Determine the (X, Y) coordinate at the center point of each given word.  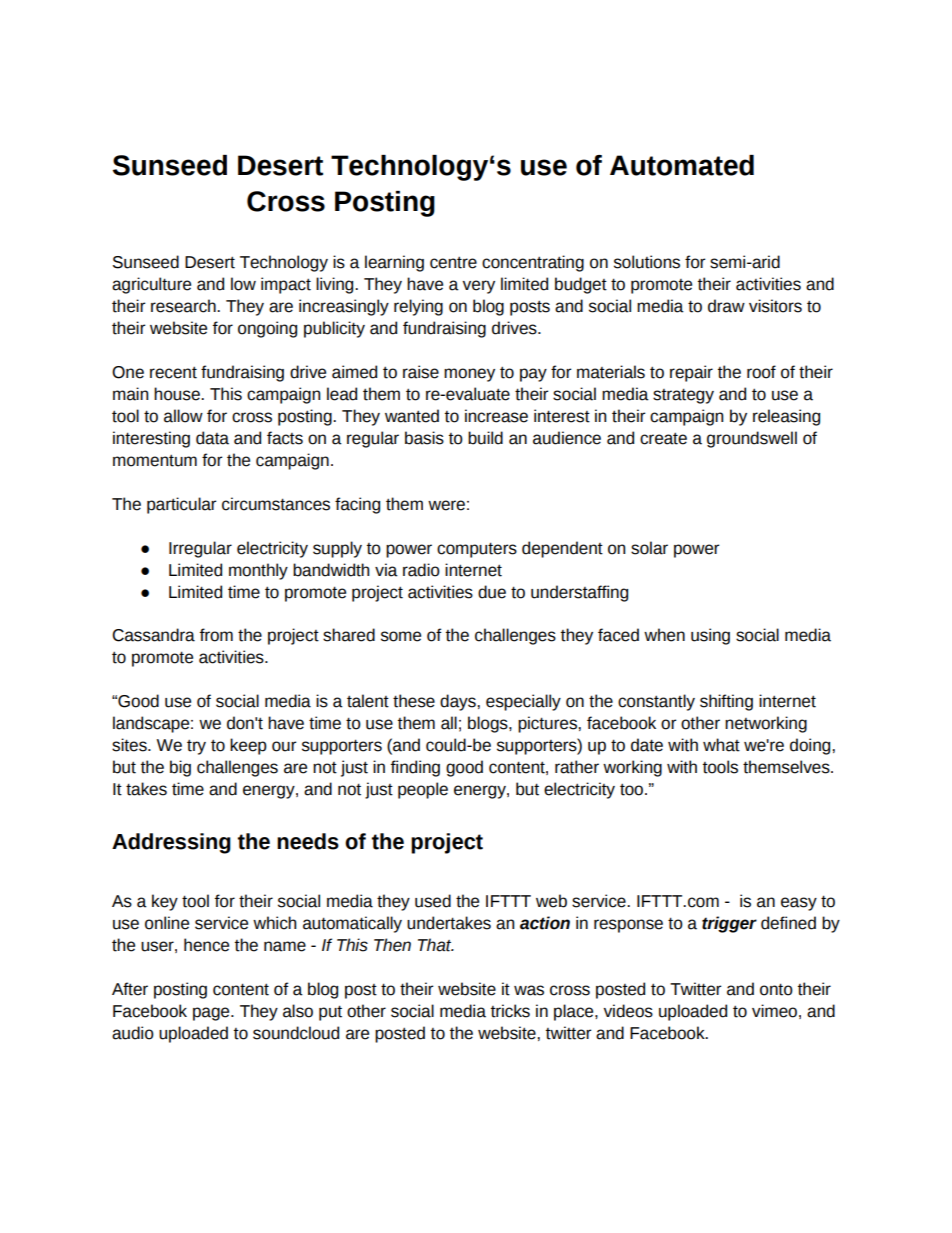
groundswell (752, 439)
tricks (510, 1011)
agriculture (151, 285)
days (458, 702)
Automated (682, 165)
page (212, 1014)
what (721, 745)
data (212, 438)
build (485, 438)
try (196, 747)
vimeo (774, 1011)
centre (453, 262)
